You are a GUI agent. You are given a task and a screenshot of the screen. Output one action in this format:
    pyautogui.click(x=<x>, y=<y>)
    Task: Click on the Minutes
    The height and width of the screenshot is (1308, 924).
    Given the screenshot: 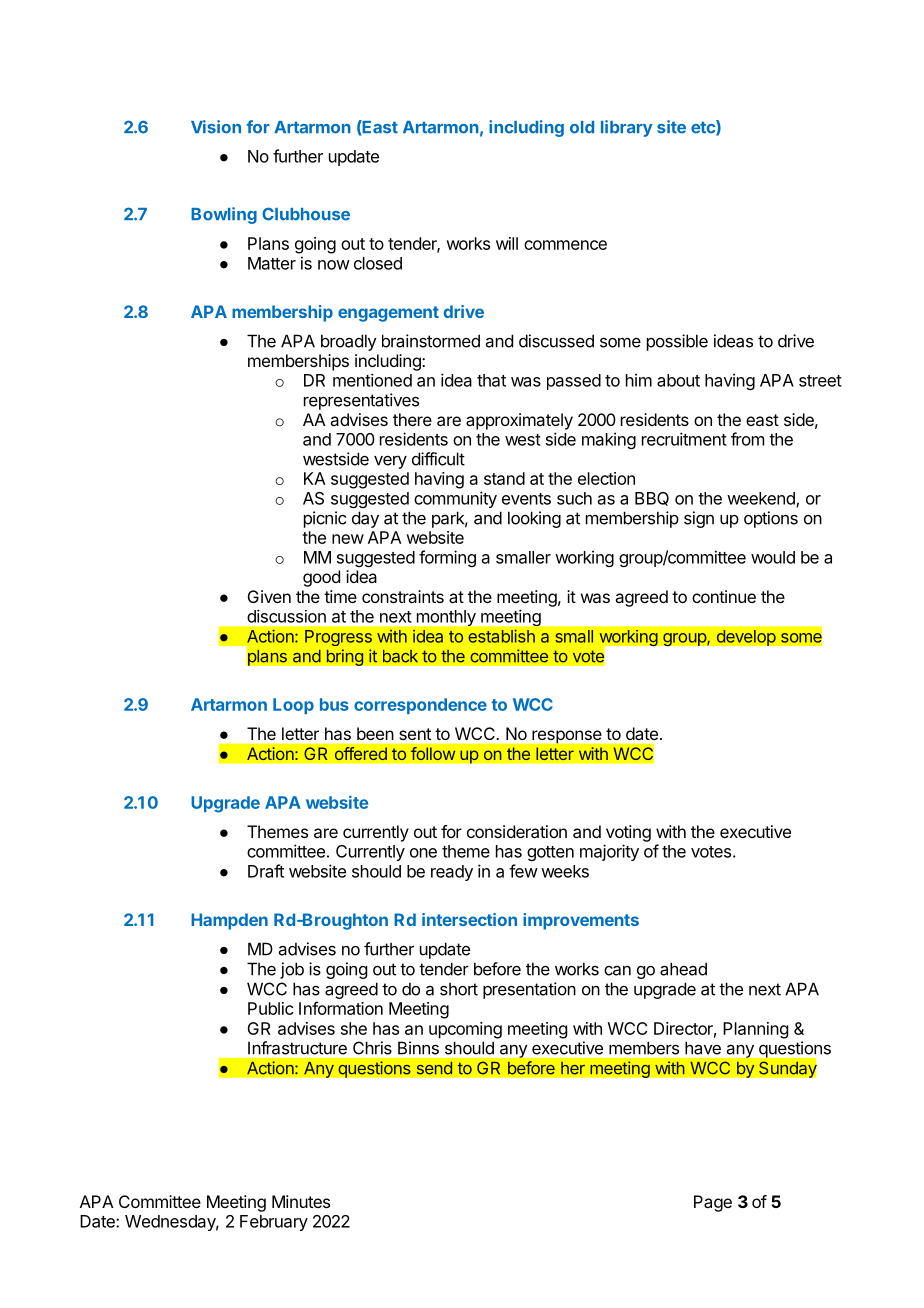 What is the action you would take?
    pyautogui.click(x=301, y=1201)
